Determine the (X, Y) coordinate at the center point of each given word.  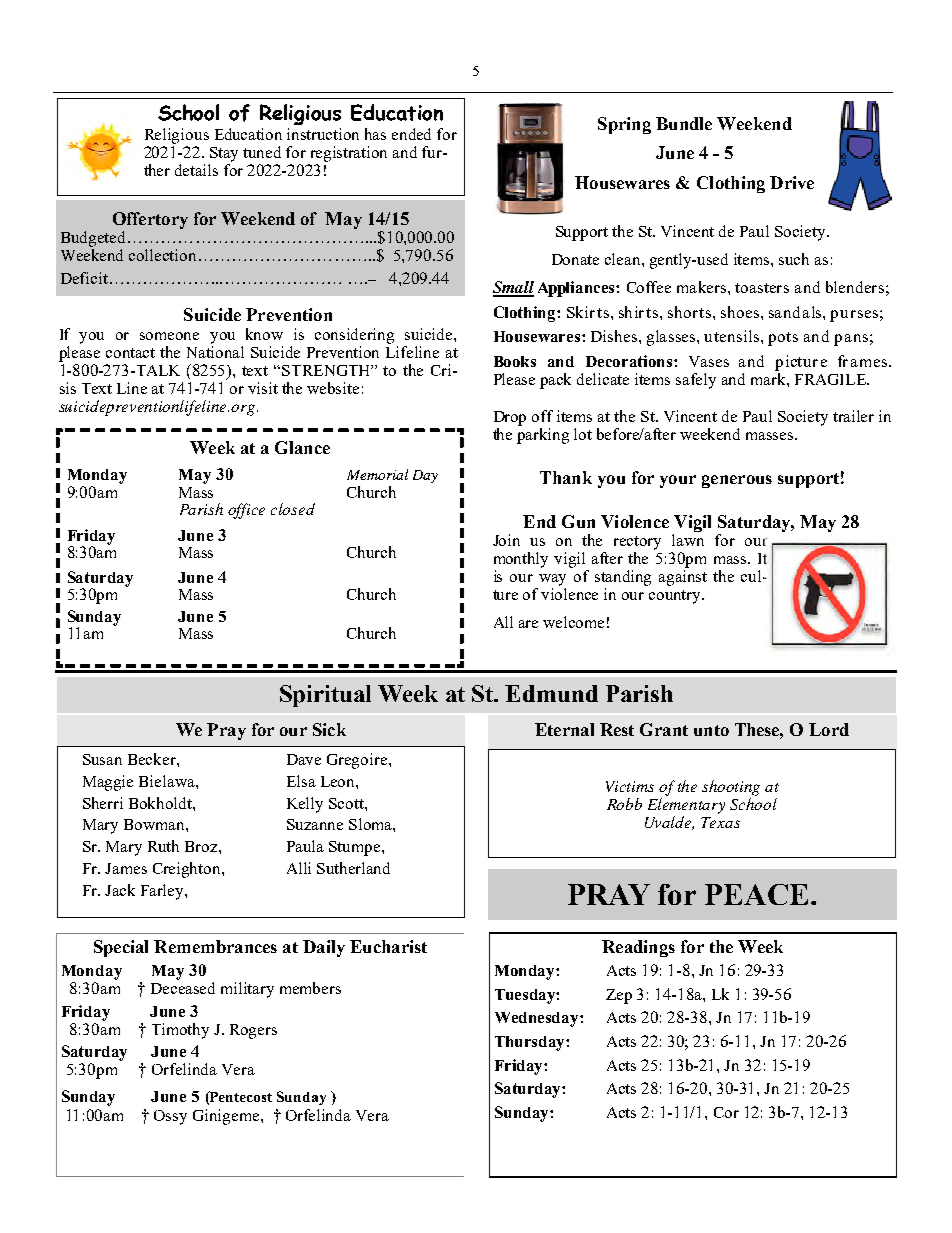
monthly (521, 560)
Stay (224, 154)
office (246, 511)
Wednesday (538, 1019)
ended (411, 134)
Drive (792, 182)
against (683, 578)
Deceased (183, 988)
